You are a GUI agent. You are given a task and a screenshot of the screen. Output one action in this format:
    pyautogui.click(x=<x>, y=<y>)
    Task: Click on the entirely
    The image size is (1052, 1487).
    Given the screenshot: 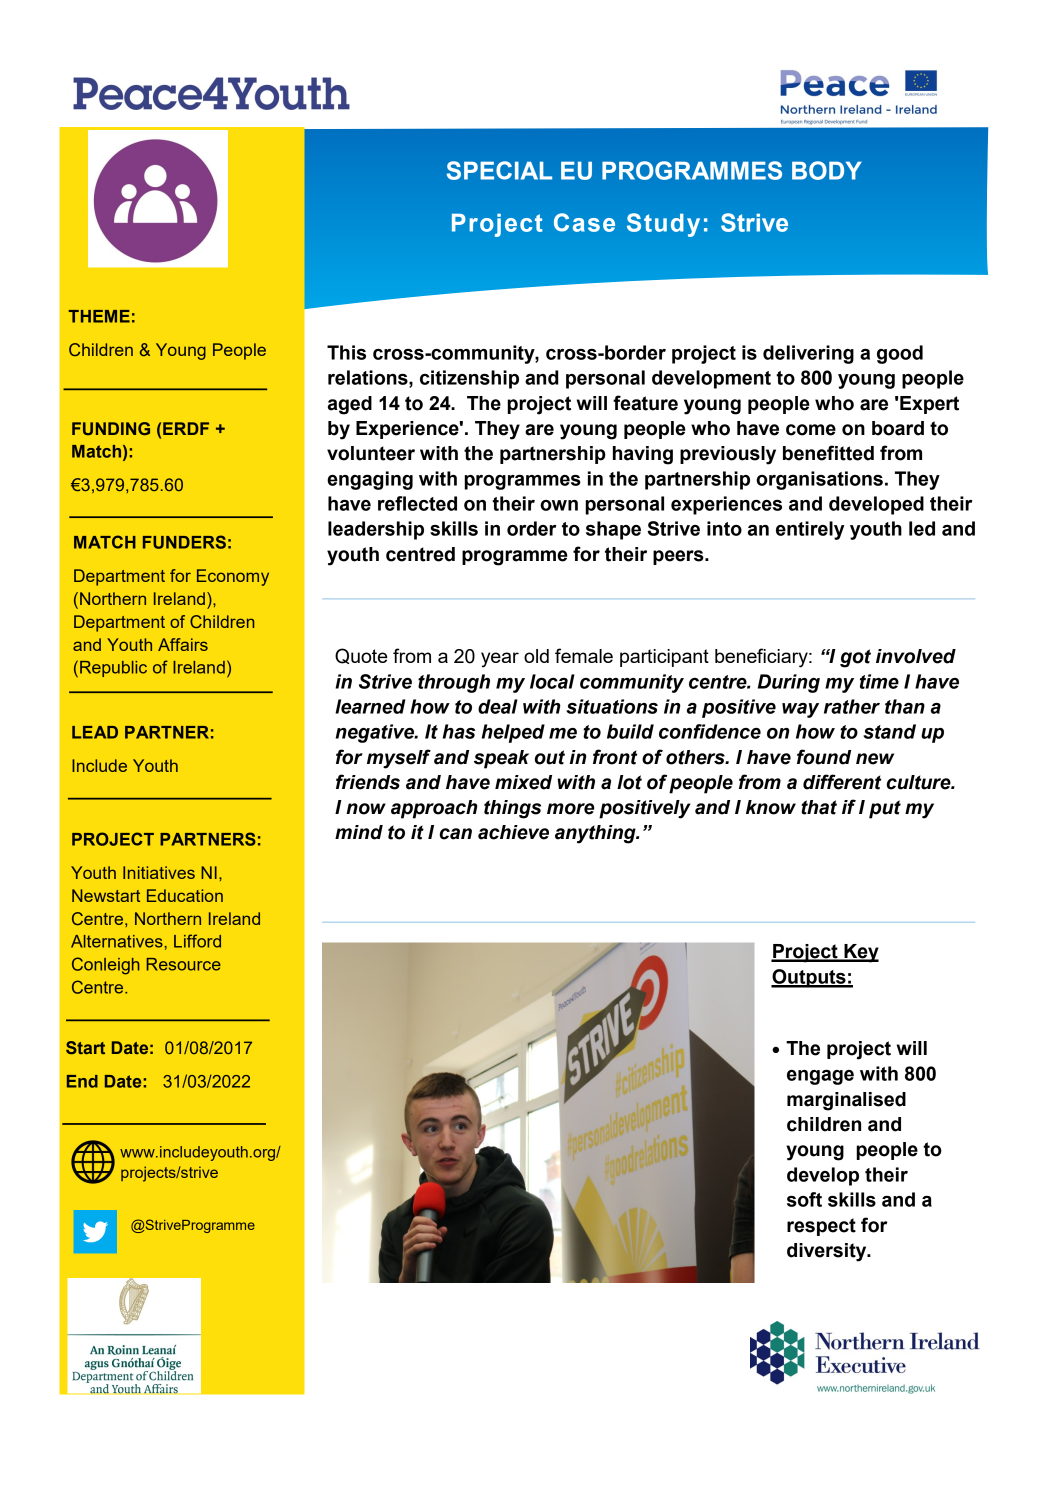 What is the action you would take?
    pyautogui.click(x=810, y=530)
